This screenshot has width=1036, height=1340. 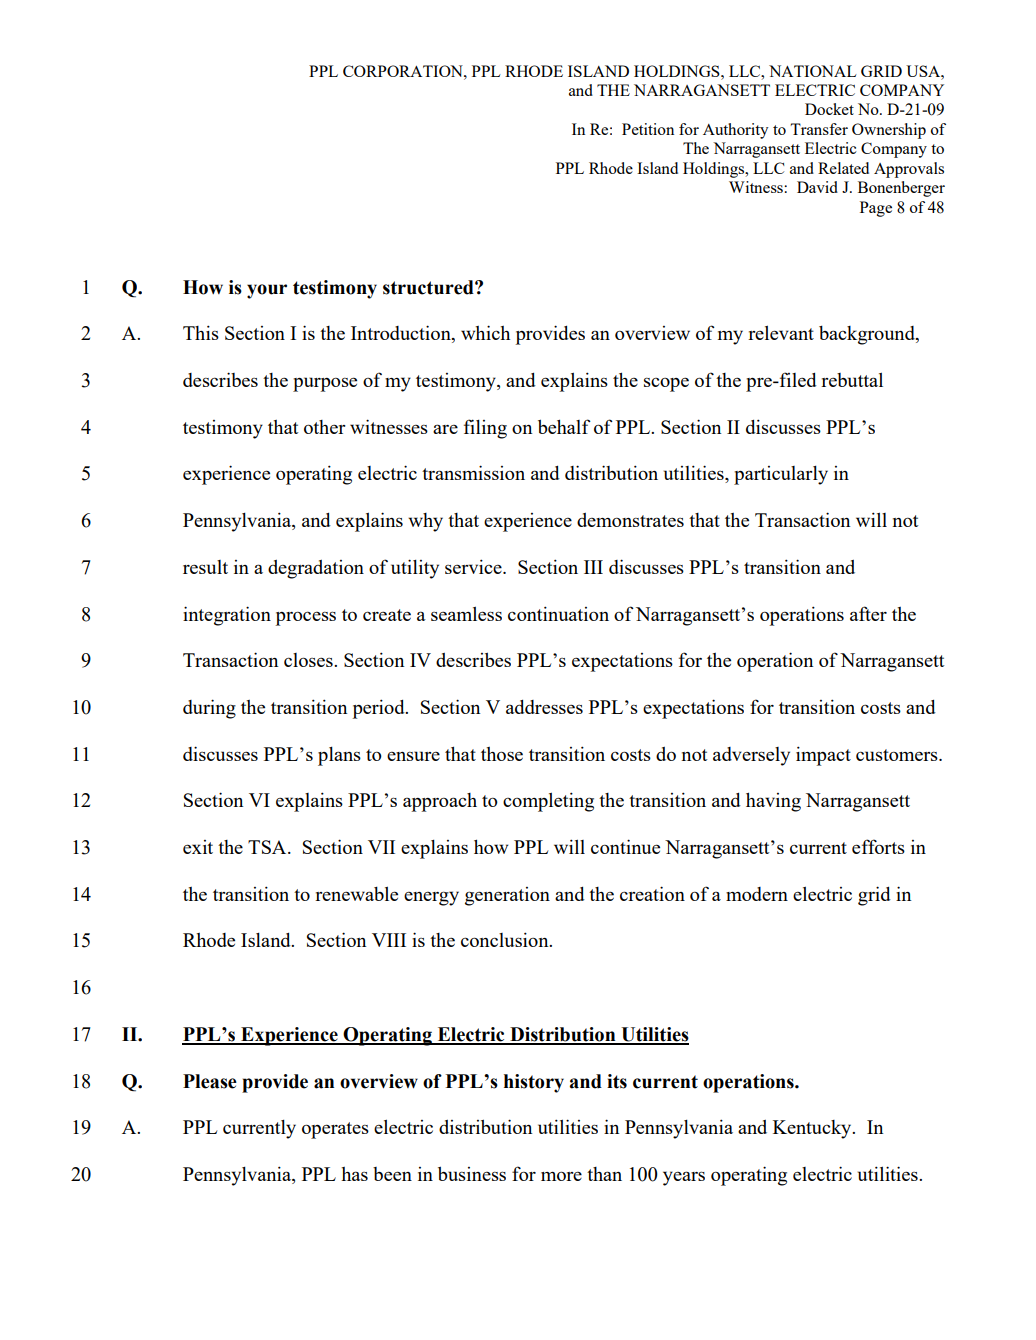 What do you see at coordinates (306, 618) in the screenshot?
I see `process` at bounding box center [306, 618].
